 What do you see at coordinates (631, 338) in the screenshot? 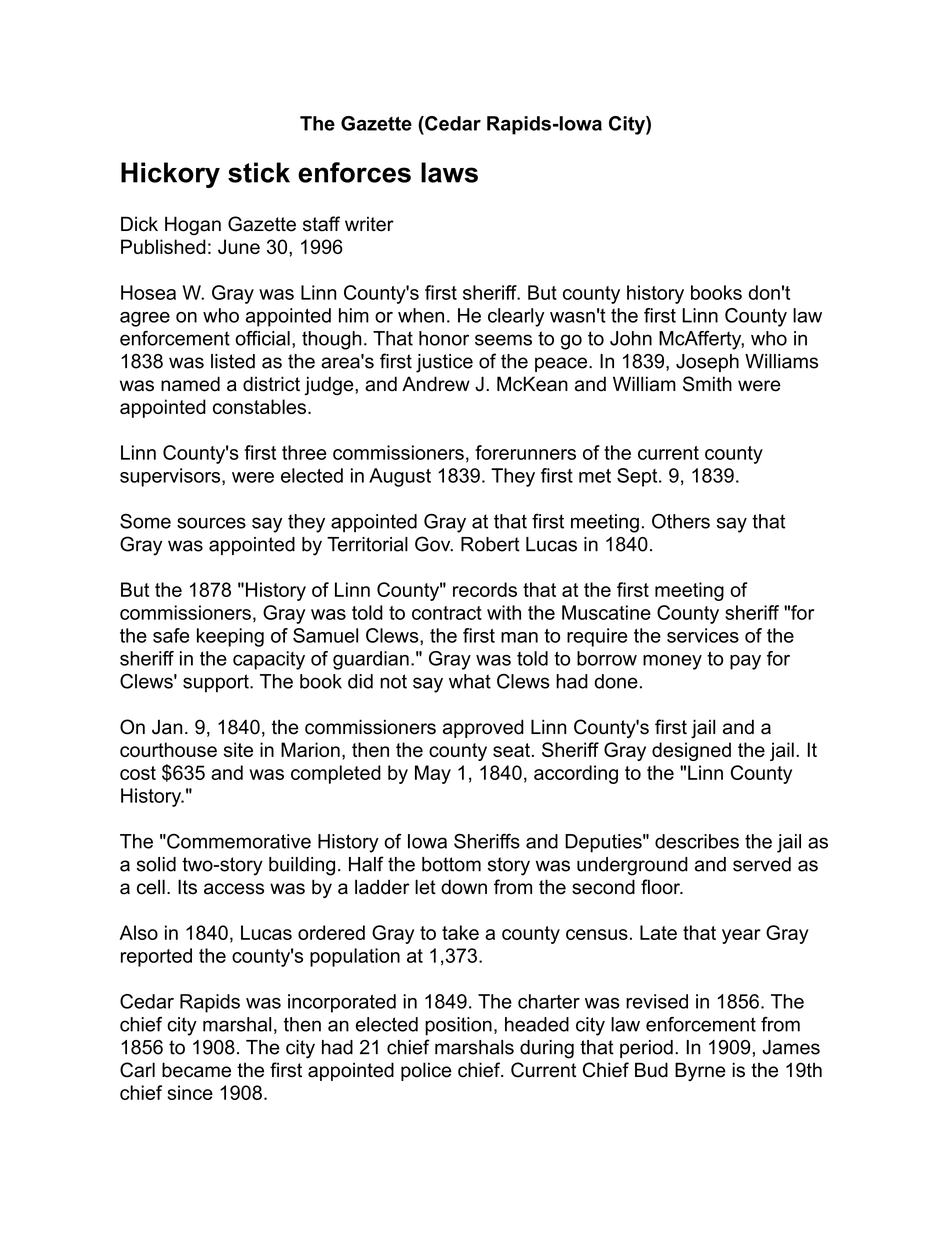
I see `John` at bounding box center [631, 338].
